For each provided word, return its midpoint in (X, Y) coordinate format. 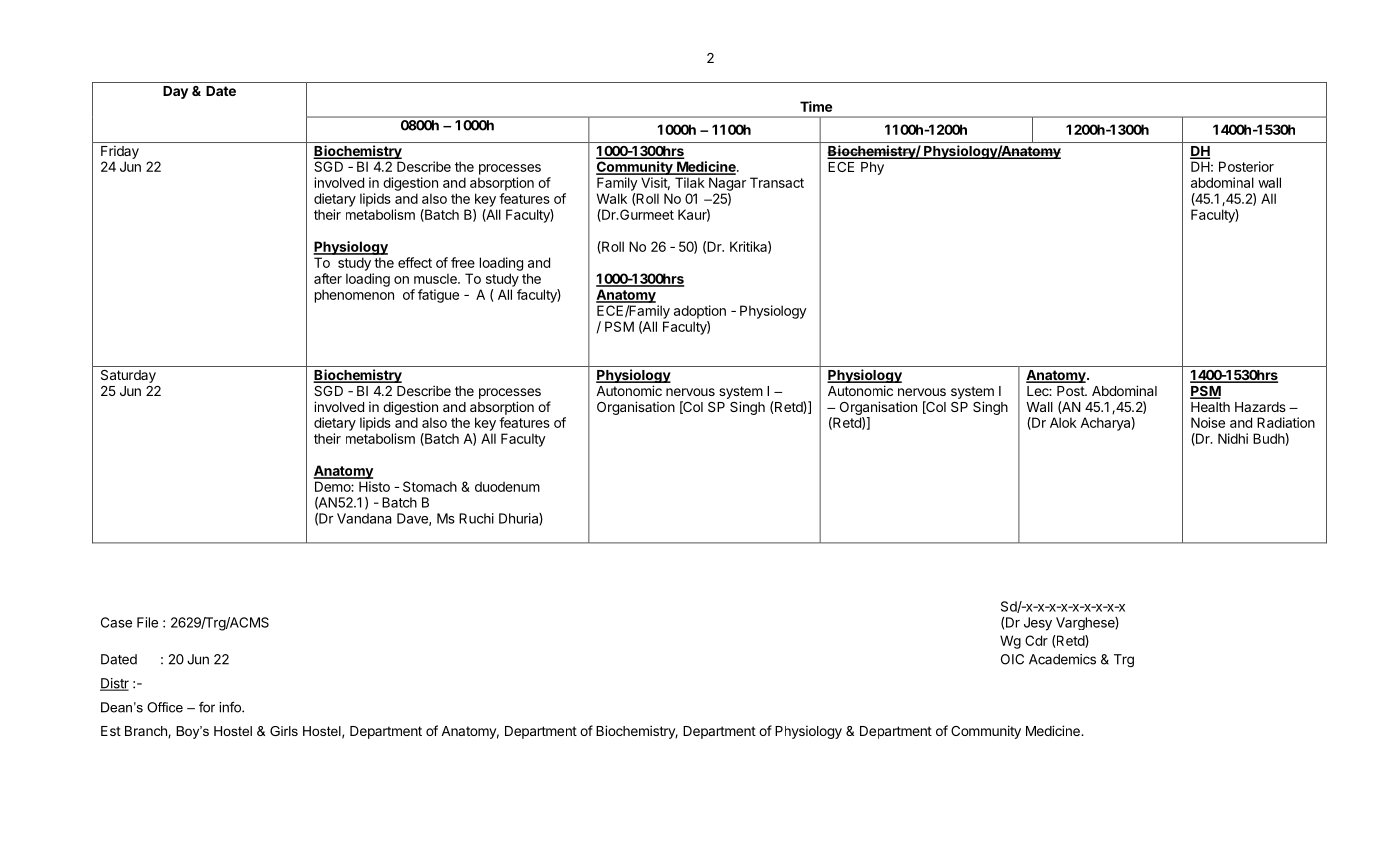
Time (816, 106)
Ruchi (476, 518)
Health (1210, 407)
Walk (612, 198)
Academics (1062, 659)
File (147, 622)
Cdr (1036, 640)
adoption (700, 312)
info (231, 707)
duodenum (507, 486)
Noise (1208, 422)
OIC (1012, 659)
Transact (777, 182)
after (328, 278)
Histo (374, 486)
